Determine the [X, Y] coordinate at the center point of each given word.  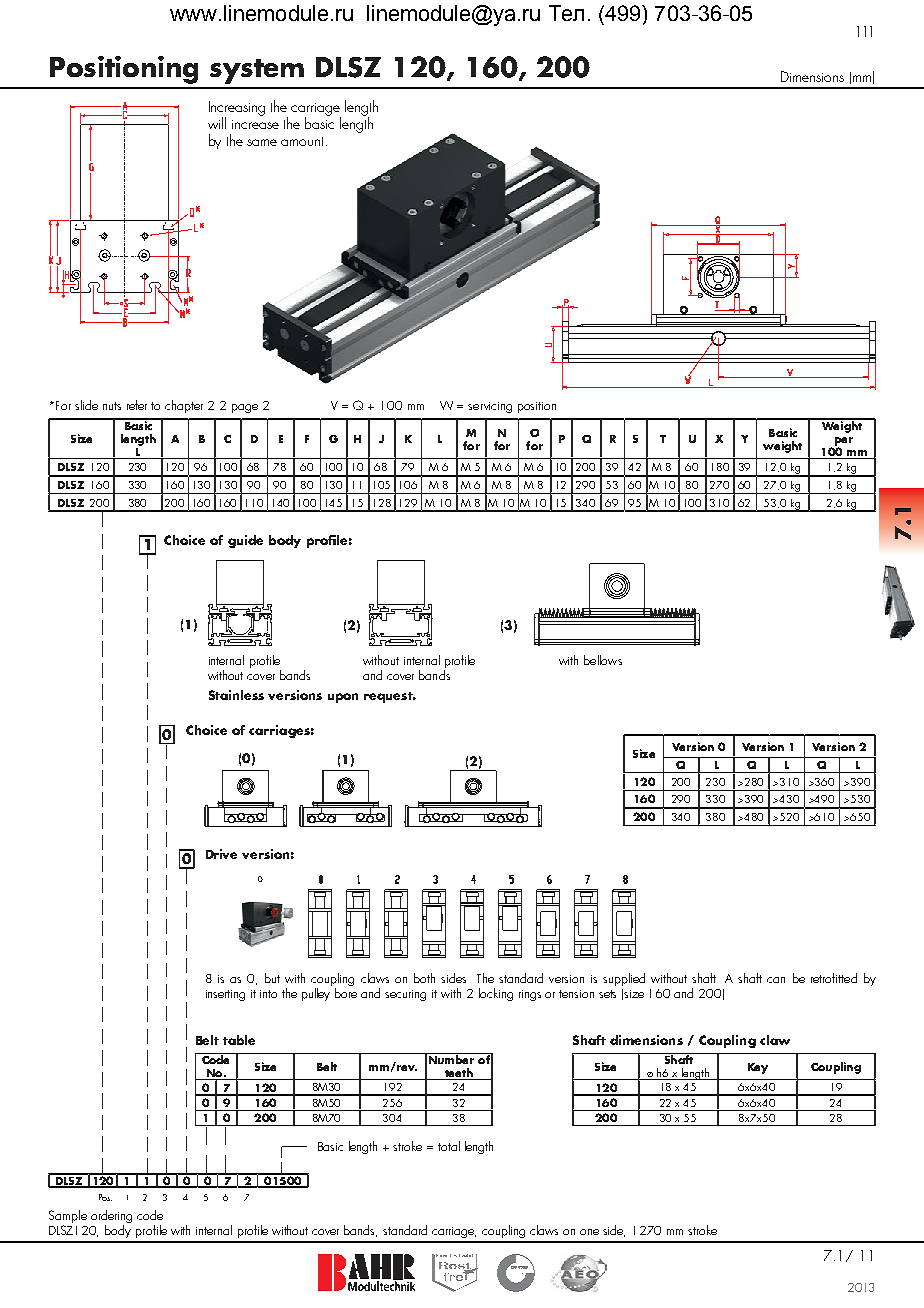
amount [304, 141]
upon [343, 698]
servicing [490, 407]
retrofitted [834, 978]
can [776, 980]
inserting [225, 995]
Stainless [236, 695]
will [217, 123]
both [424, 978]
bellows [603, 660]
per [844, 442]
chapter [184, 406]
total [449, 1146]
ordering [111, 1216]
